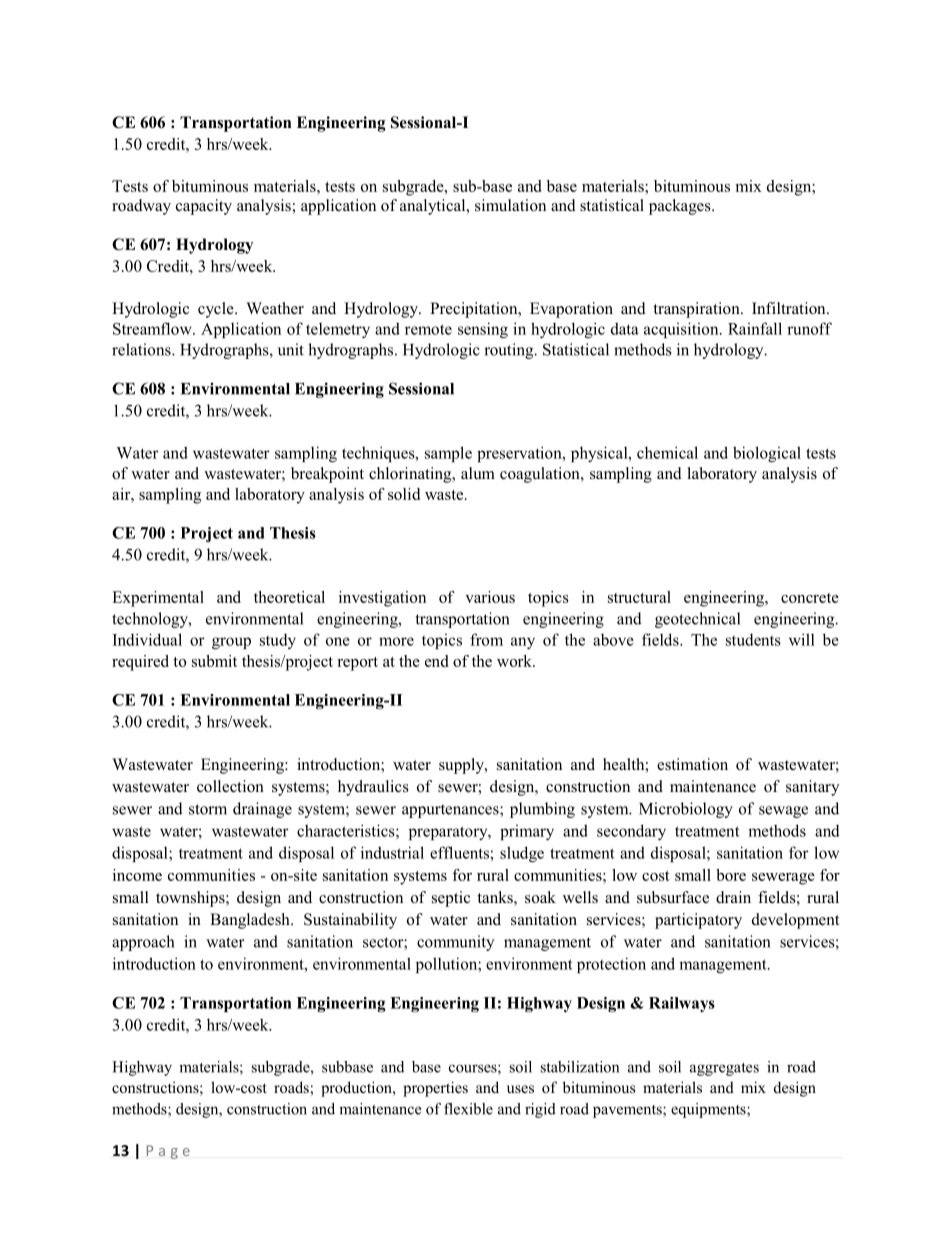  Describe the element at coordinates (137, 875) in the page. I see `income` at that location.
